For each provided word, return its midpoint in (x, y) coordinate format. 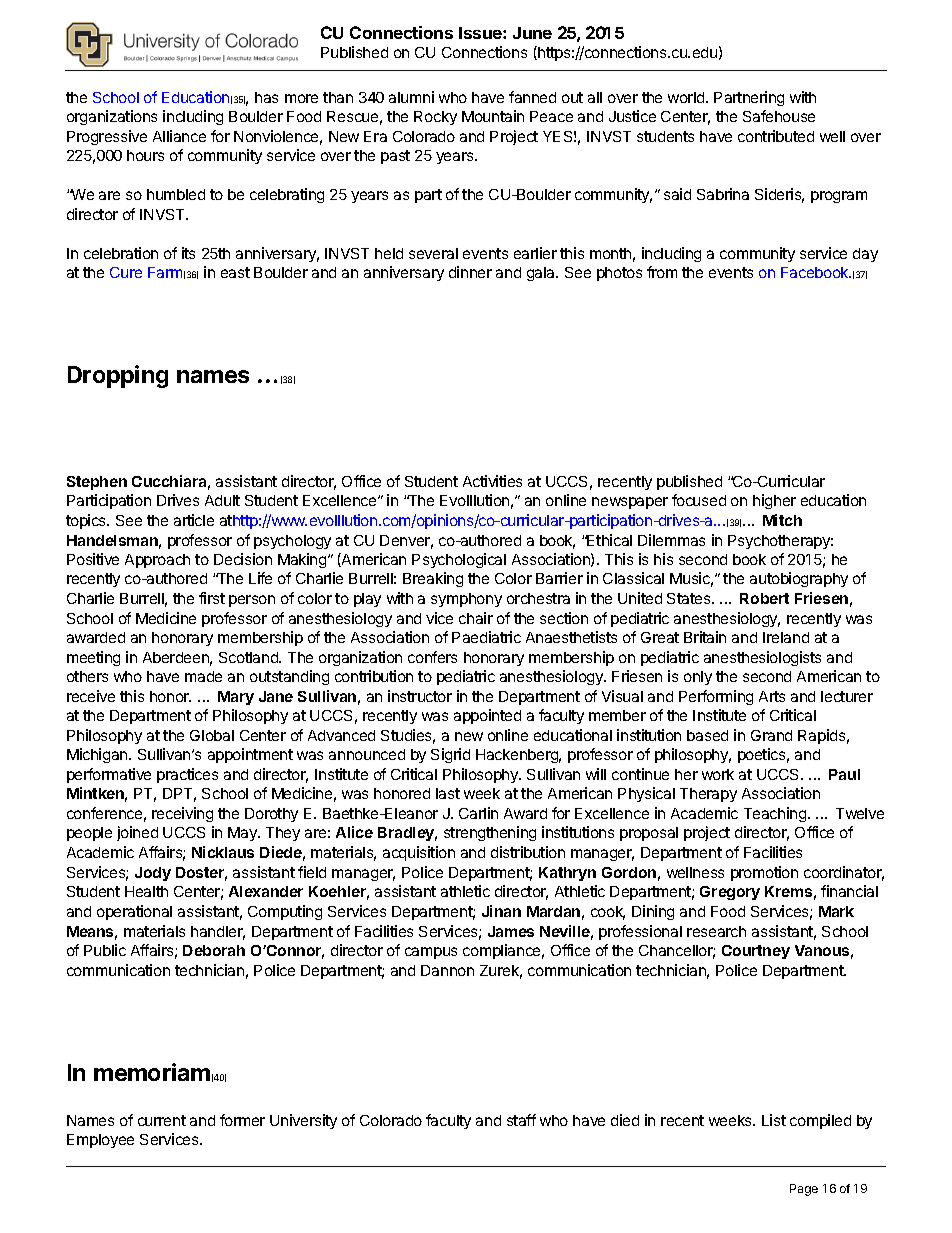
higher (774, 501)
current (162, 1120)
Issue (481, 33)
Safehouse (779, 116)
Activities (492, 481)
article (194, 520)
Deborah (214, 950)
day (865, 255)
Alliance (179, 136)
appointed (487, 716)
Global (212, 735)
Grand (771, 735)
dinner (470, 272)
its (188, 253)
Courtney (756, 952)
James (511, 931)
